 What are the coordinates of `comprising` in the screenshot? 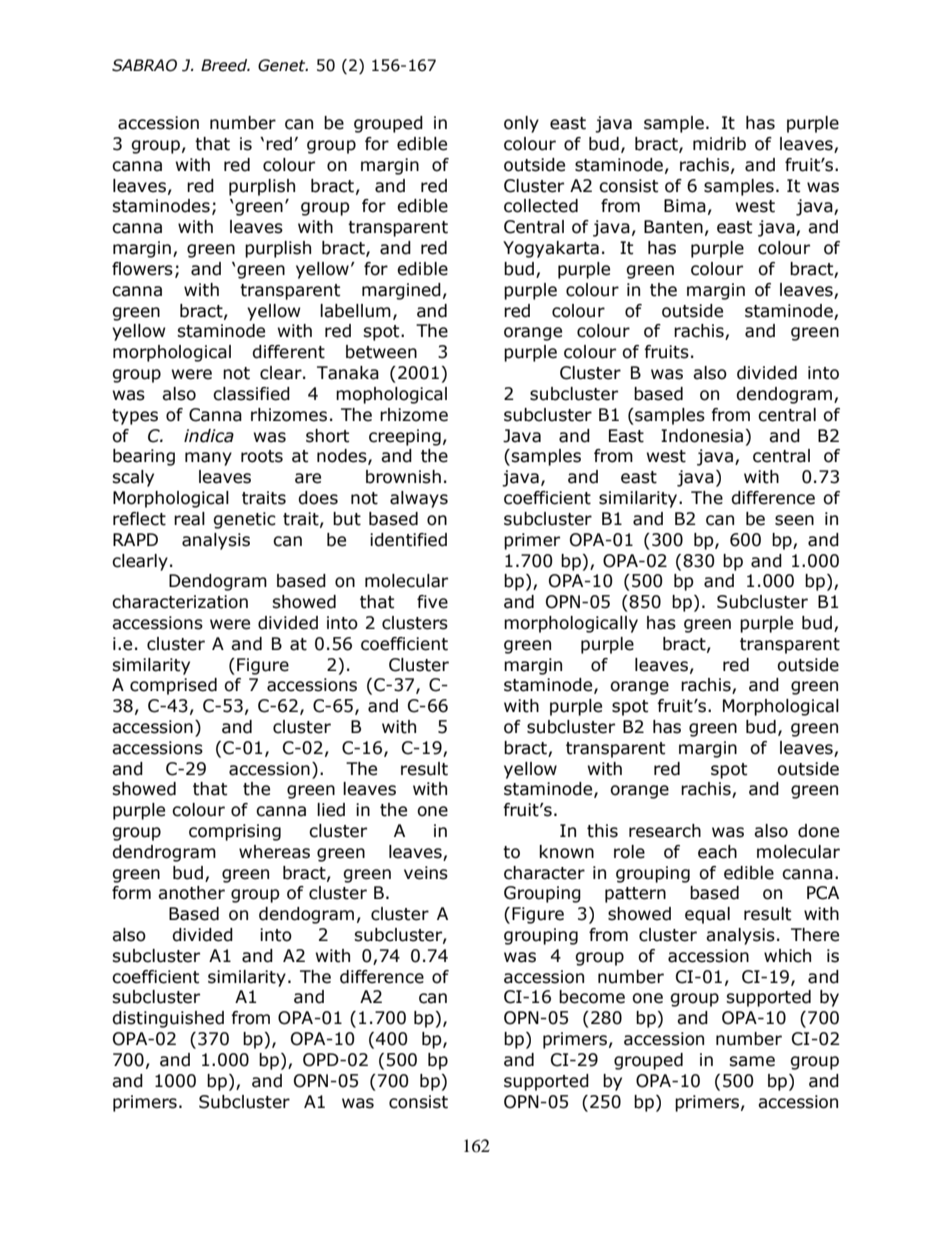 It's located at (235, 832).
